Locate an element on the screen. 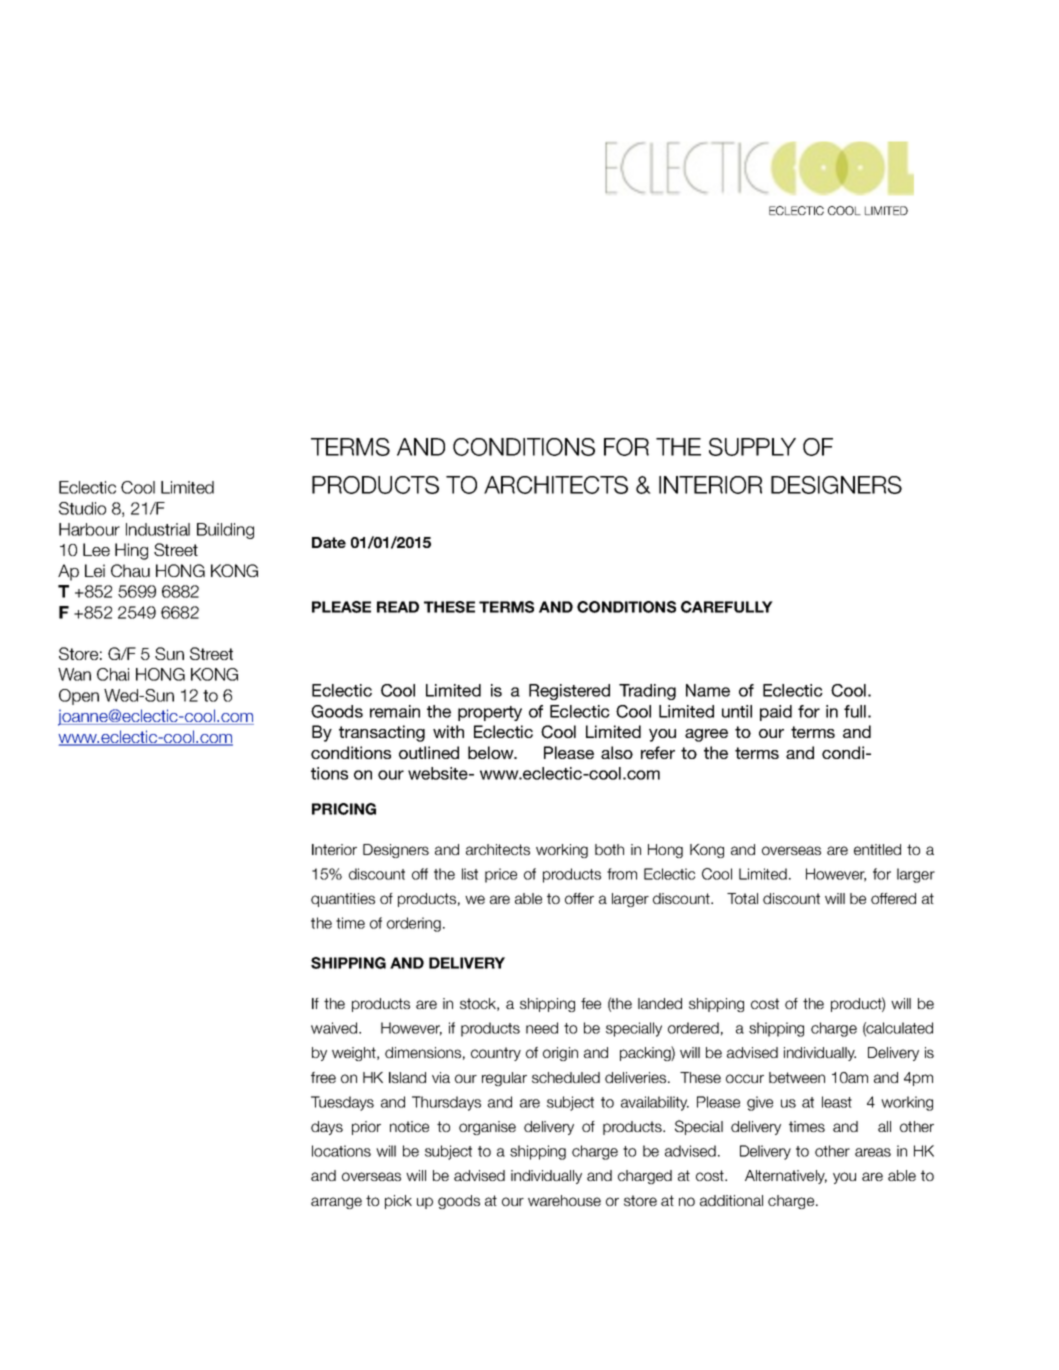  property is located at coordinates (490, 713).
